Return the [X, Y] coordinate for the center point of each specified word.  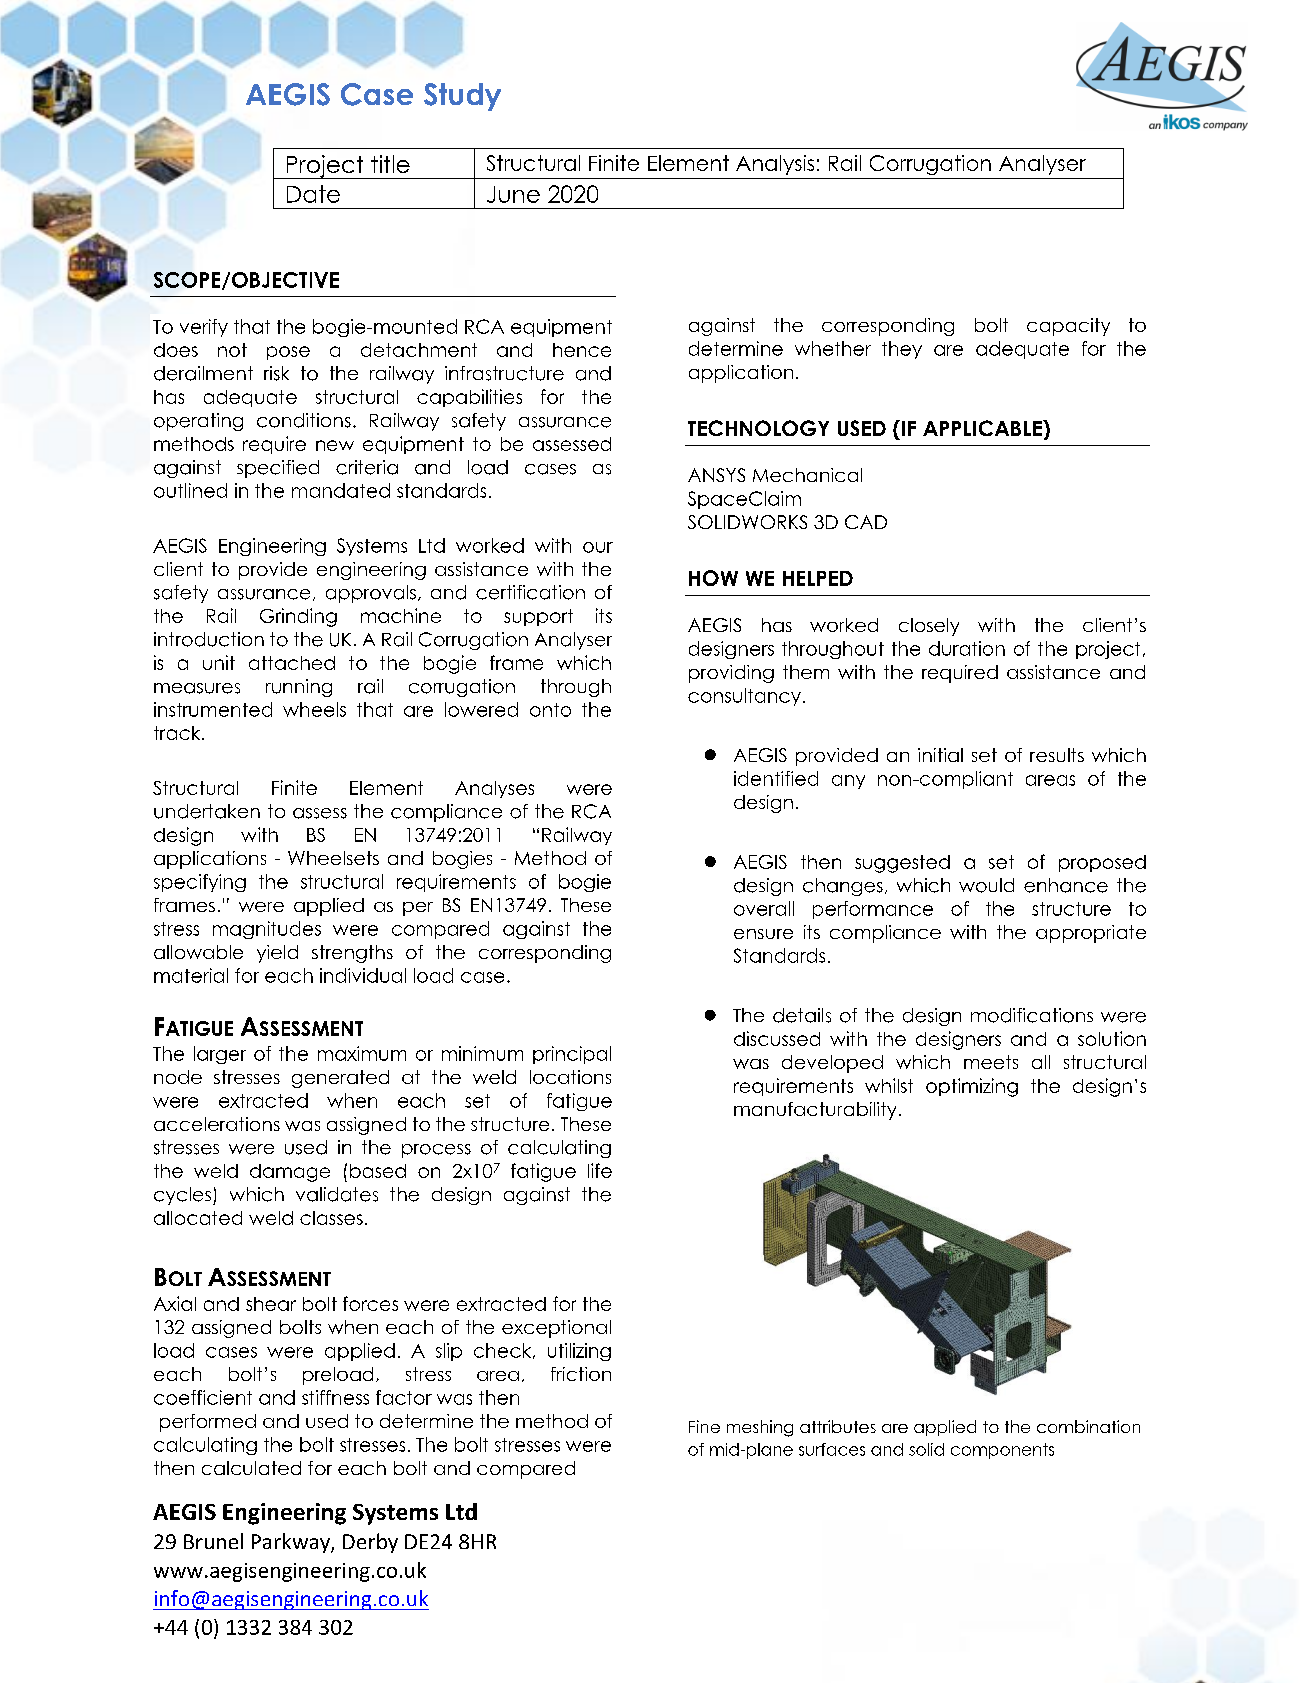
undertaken [207, 811]
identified [776, 778]
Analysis [775, 165]
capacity [1068, 327]
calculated [251, 1468]
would [986, 885]
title [390, 164]
